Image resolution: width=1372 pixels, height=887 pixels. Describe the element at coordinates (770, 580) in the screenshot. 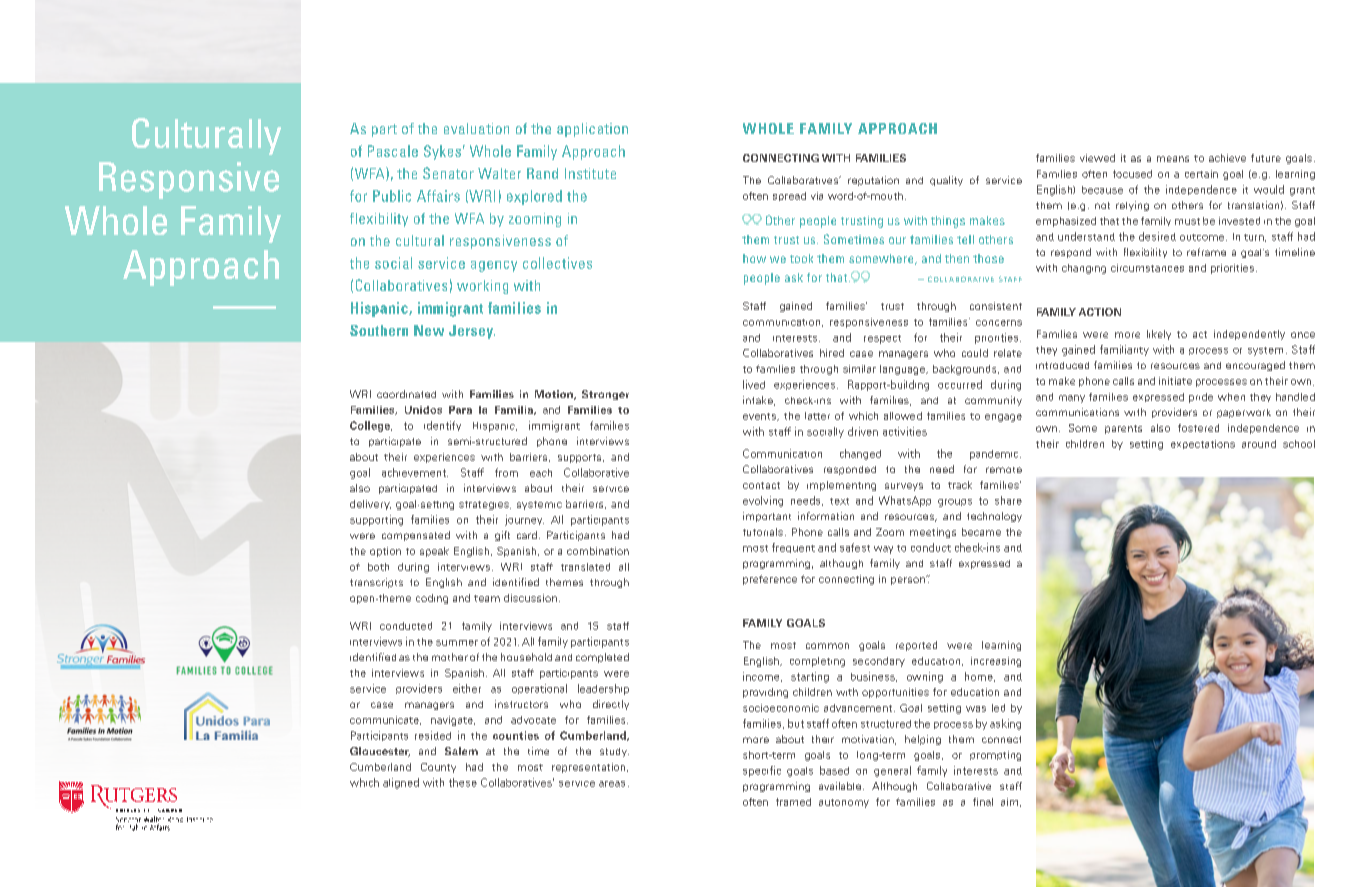

I see `preference` at that location.
